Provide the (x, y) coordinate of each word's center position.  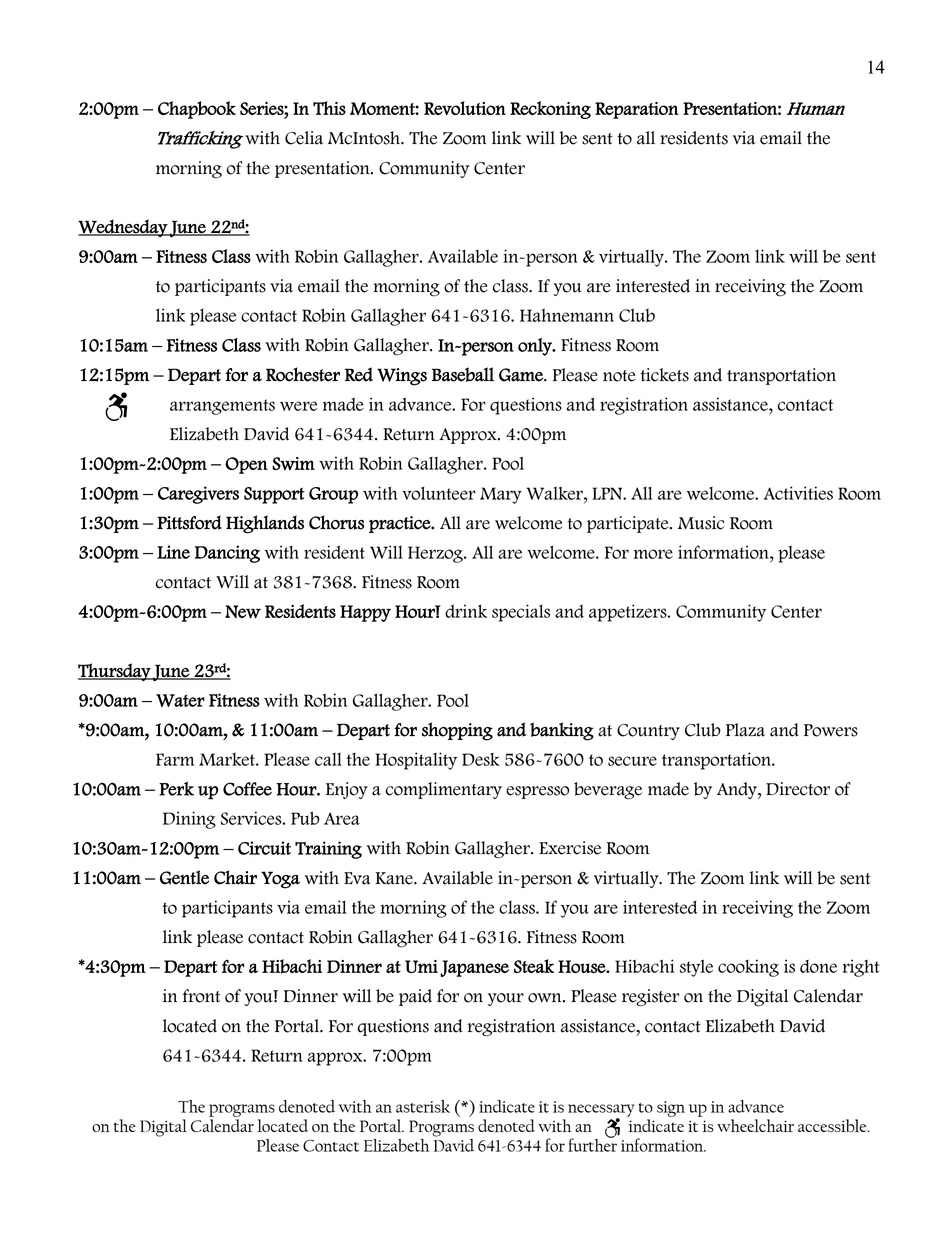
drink (466, 611)
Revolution (465, 108)
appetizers (629, 613)
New (243, 612)
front (201, 996)
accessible (833, 1125)
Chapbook (197, 110)
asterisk (423, 1106)
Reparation (637, 110)
